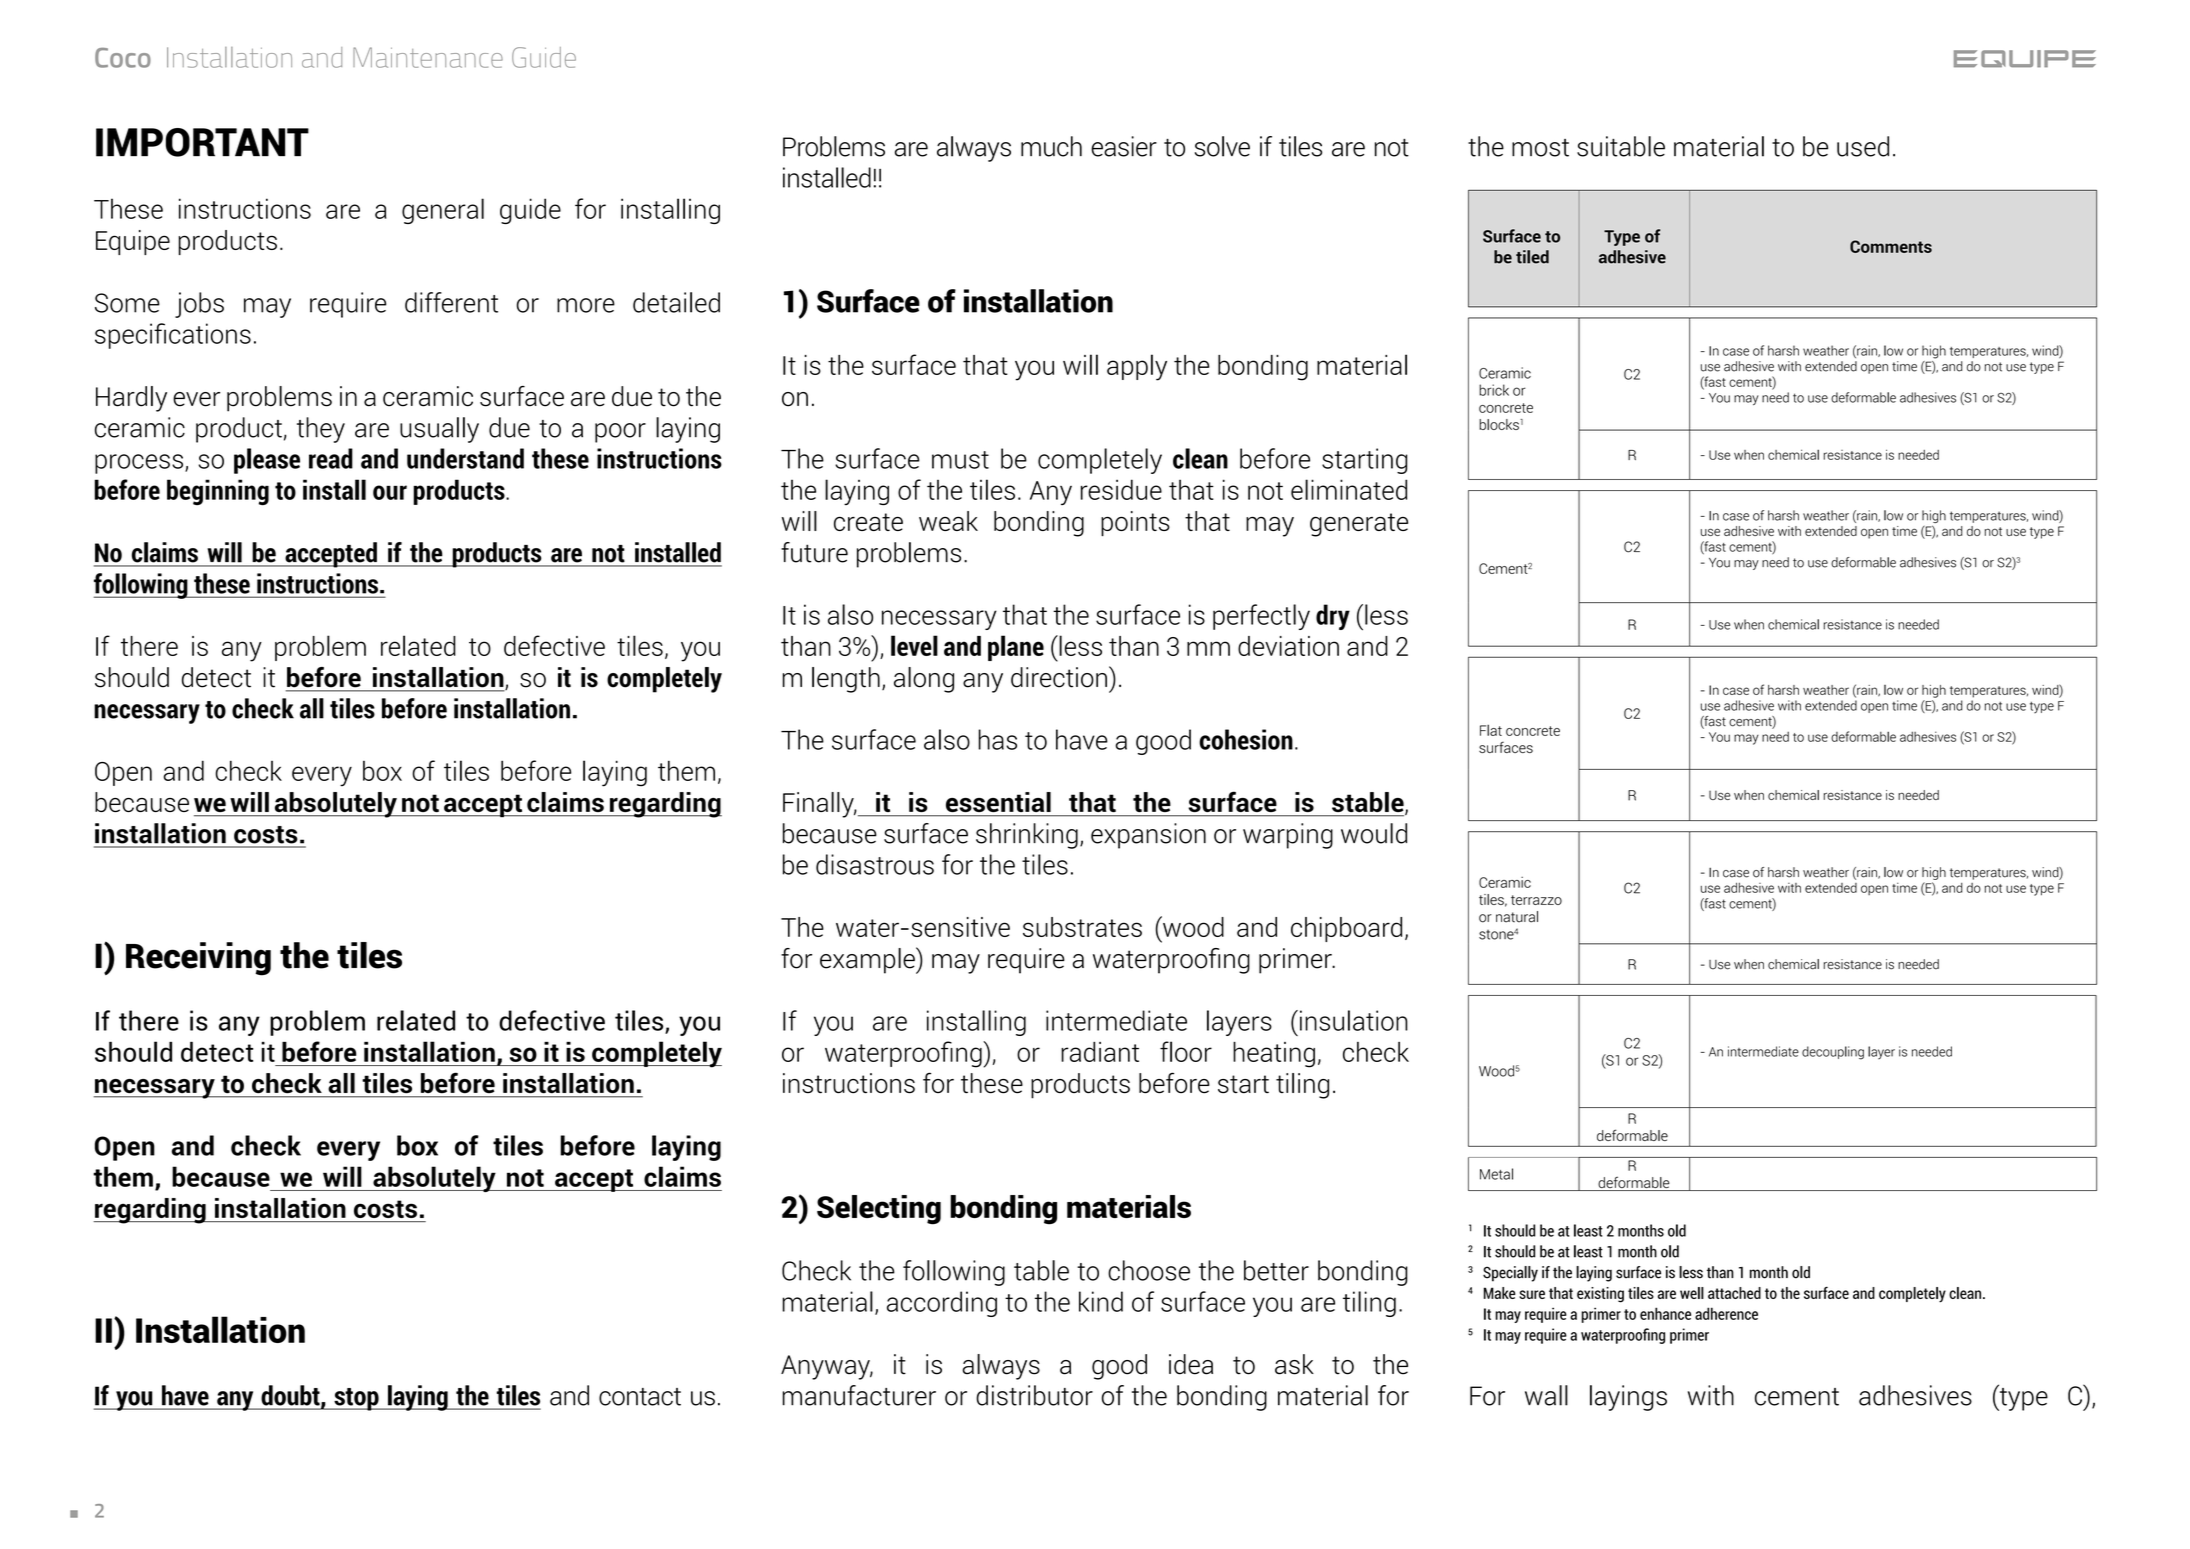 Image resolution: width=2190 pixels, height=1549 pixels. Describe the element at coordinates (428, 57) in the screenshot. I see `Maintenance` at that location.
